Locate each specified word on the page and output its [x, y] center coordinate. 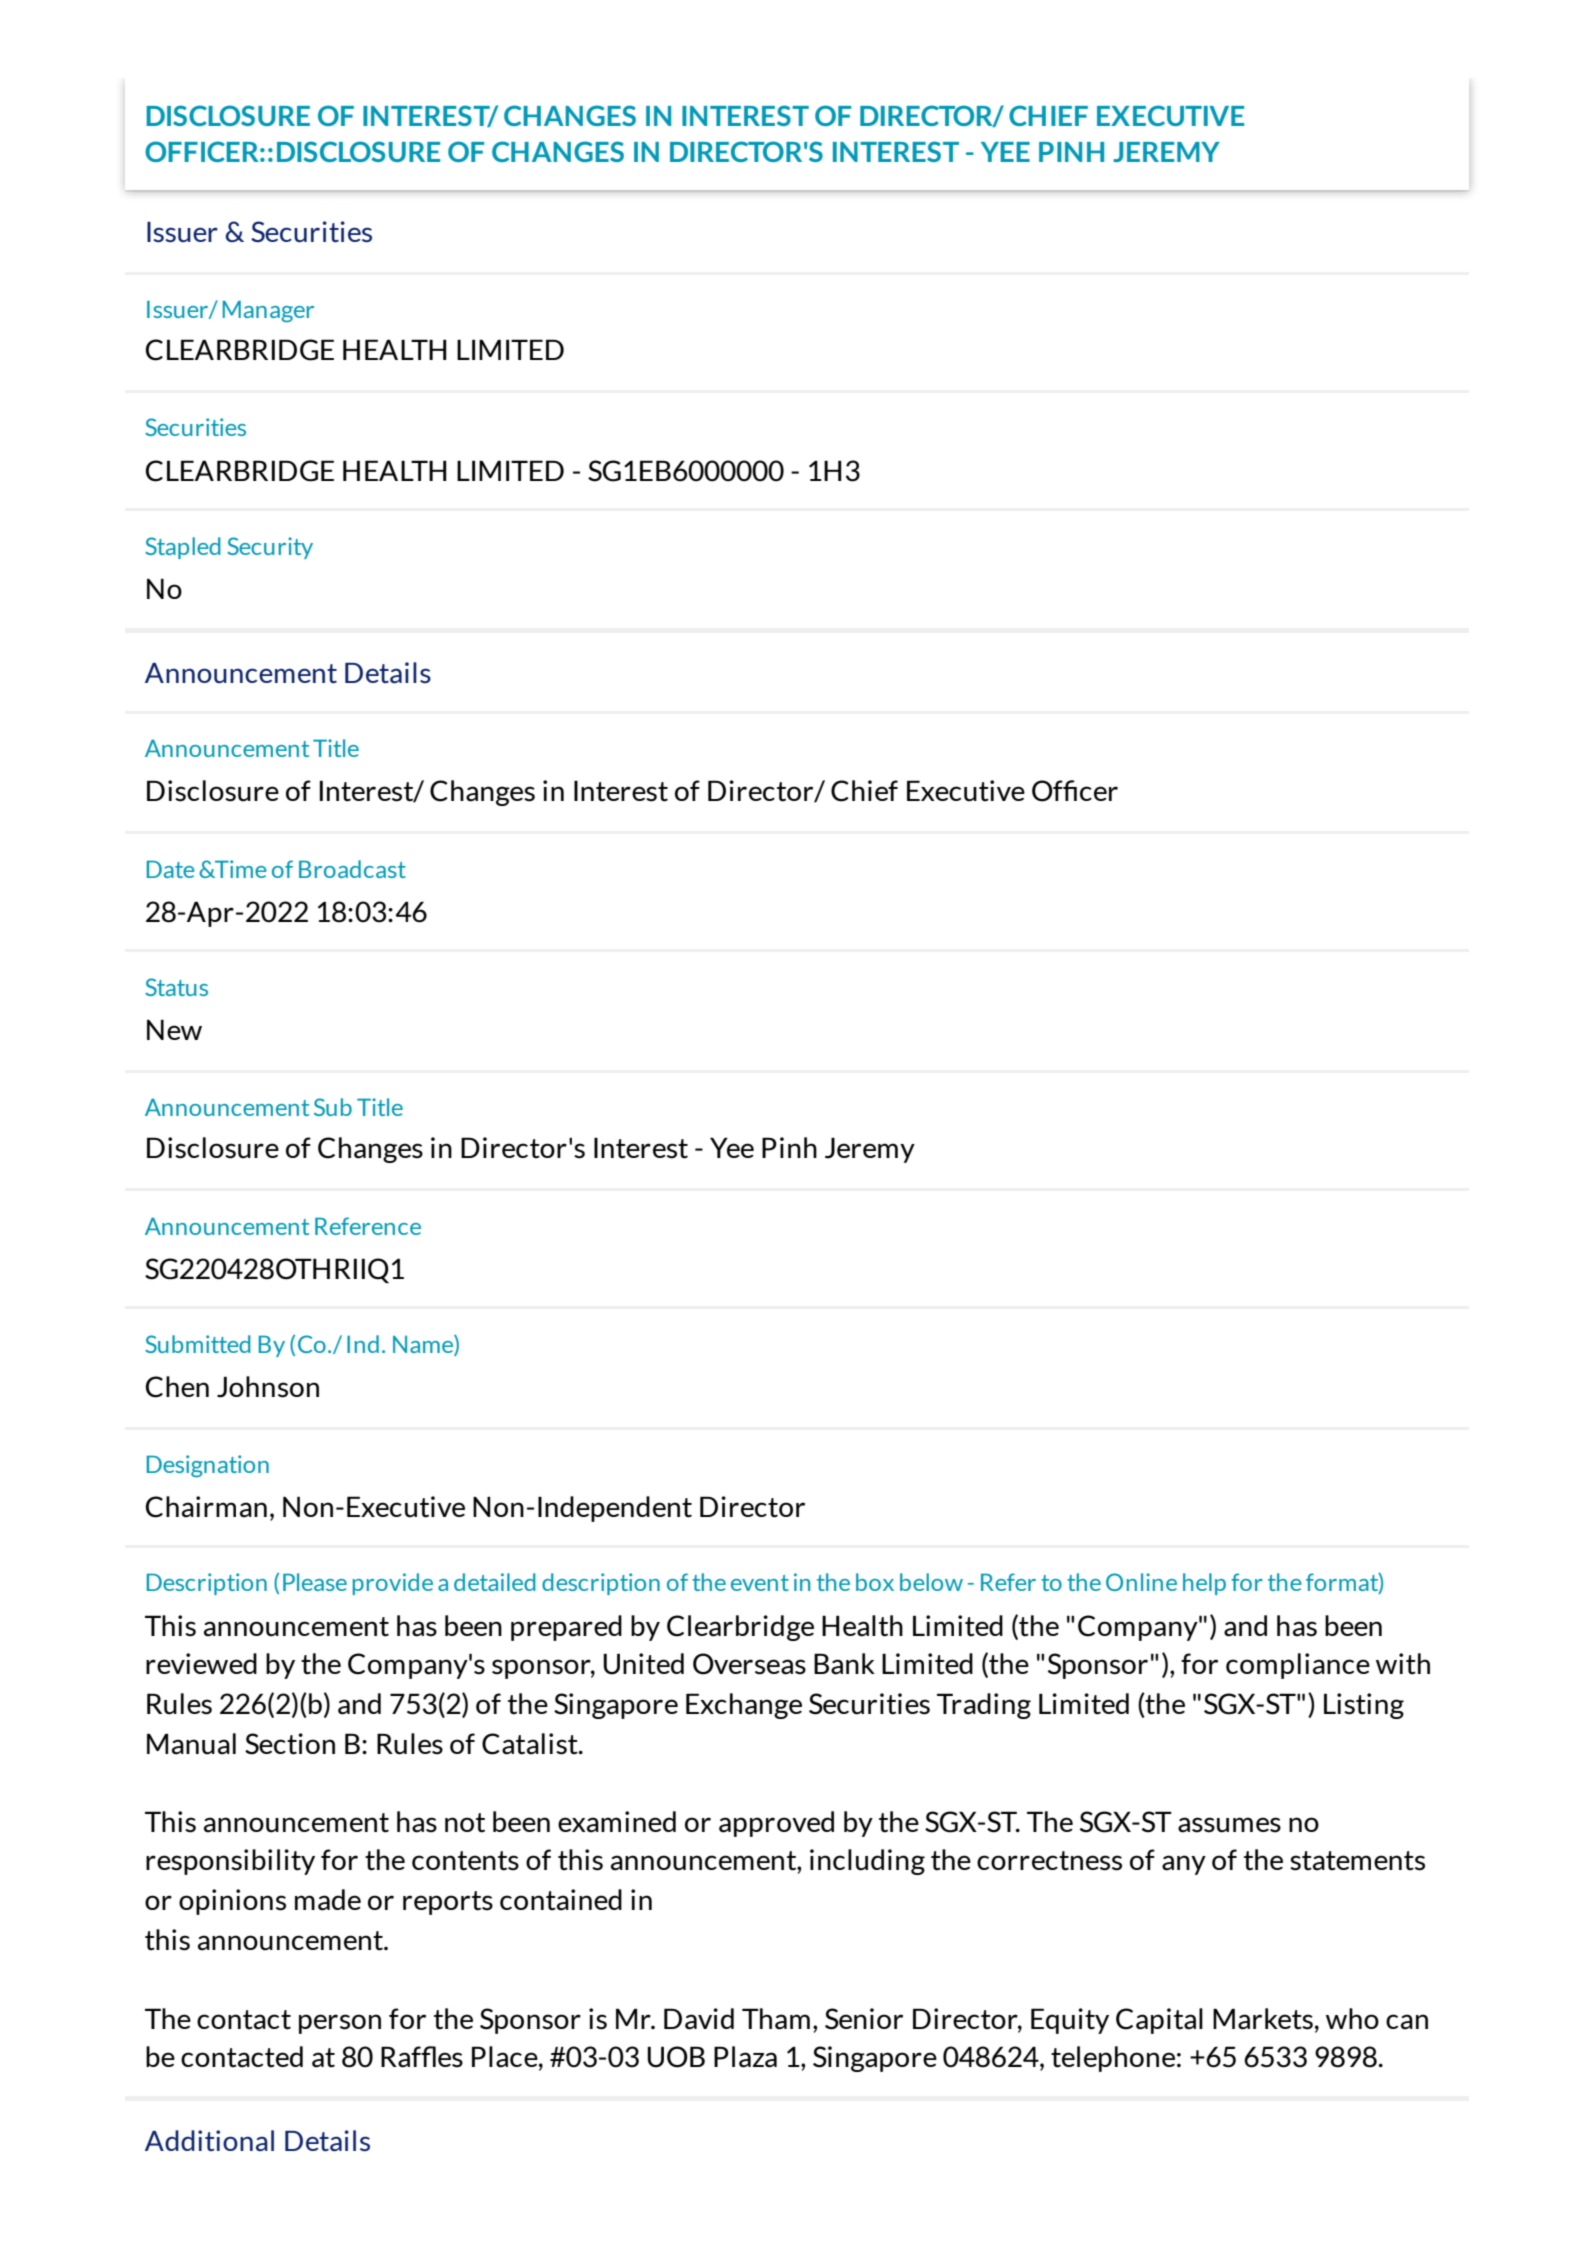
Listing [1364, 1706]
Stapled [183, 548]
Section [290, 1744]
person [340, 2024]
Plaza [745, 2057]
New [174, 1029]
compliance [1298, 1666]
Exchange [744, 1706]
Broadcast [352, 869]
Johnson [268, 1387]
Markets [1263, 2019]
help [1204, 1584]
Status [176, 987]
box [875, 1582]
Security [270, 548]
